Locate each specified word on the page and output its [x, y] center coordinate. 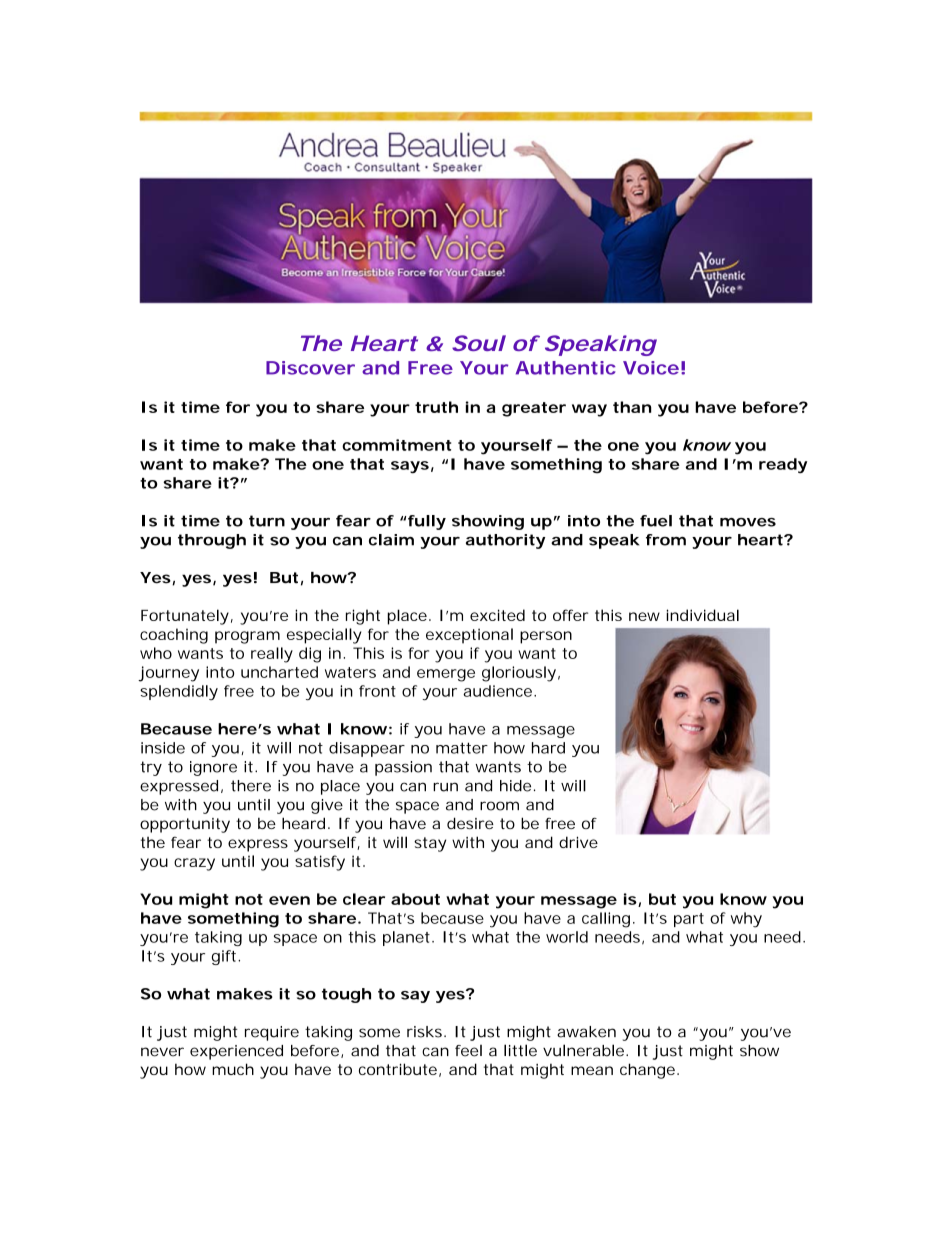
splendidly [179, 692]
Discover [310, 368]
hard [548, 748]
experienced [236, 1052]
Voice [651, 368]
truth [436, 407]
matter [462, 748]
